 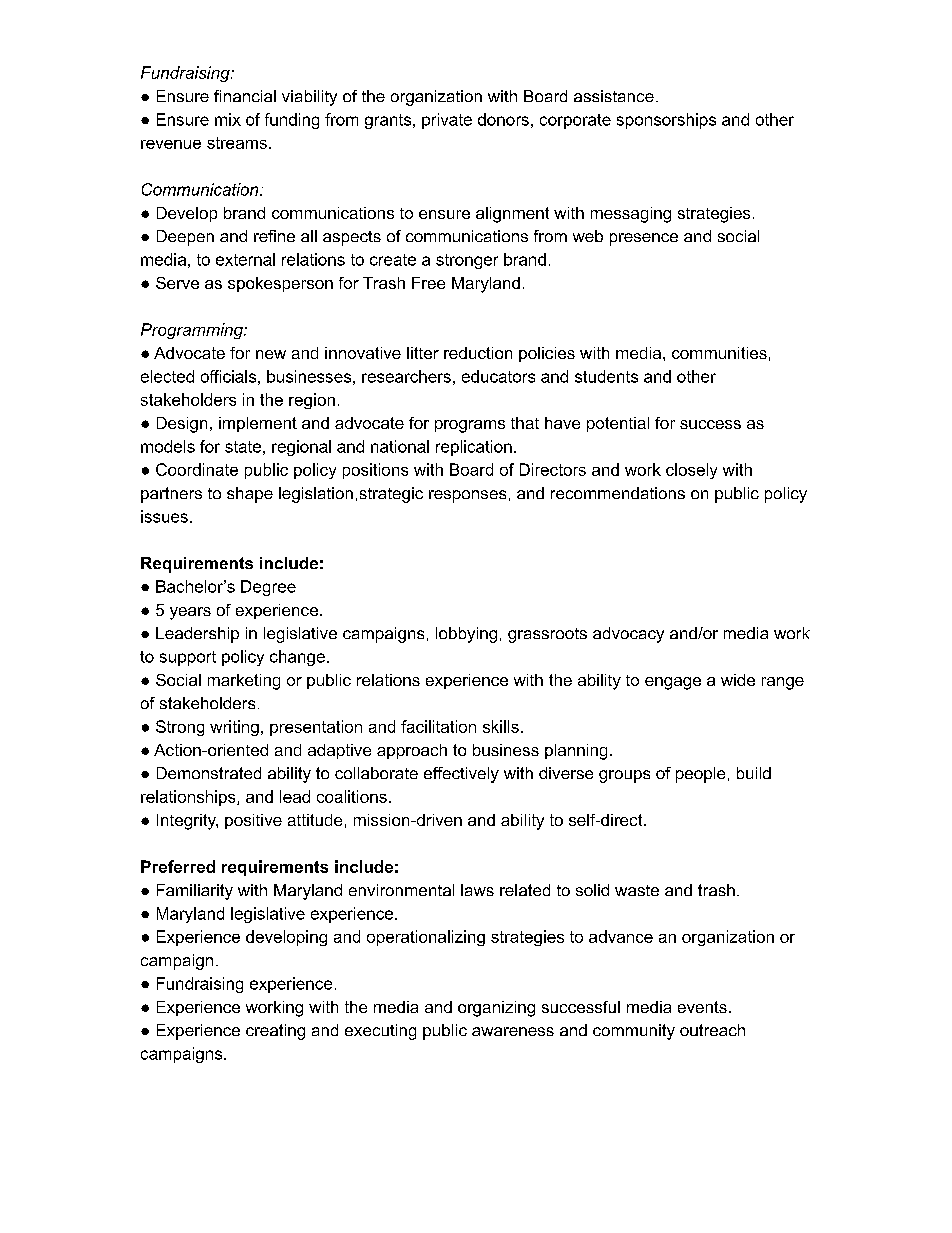 I want to click on creating, so click(x=275, y=1032).
